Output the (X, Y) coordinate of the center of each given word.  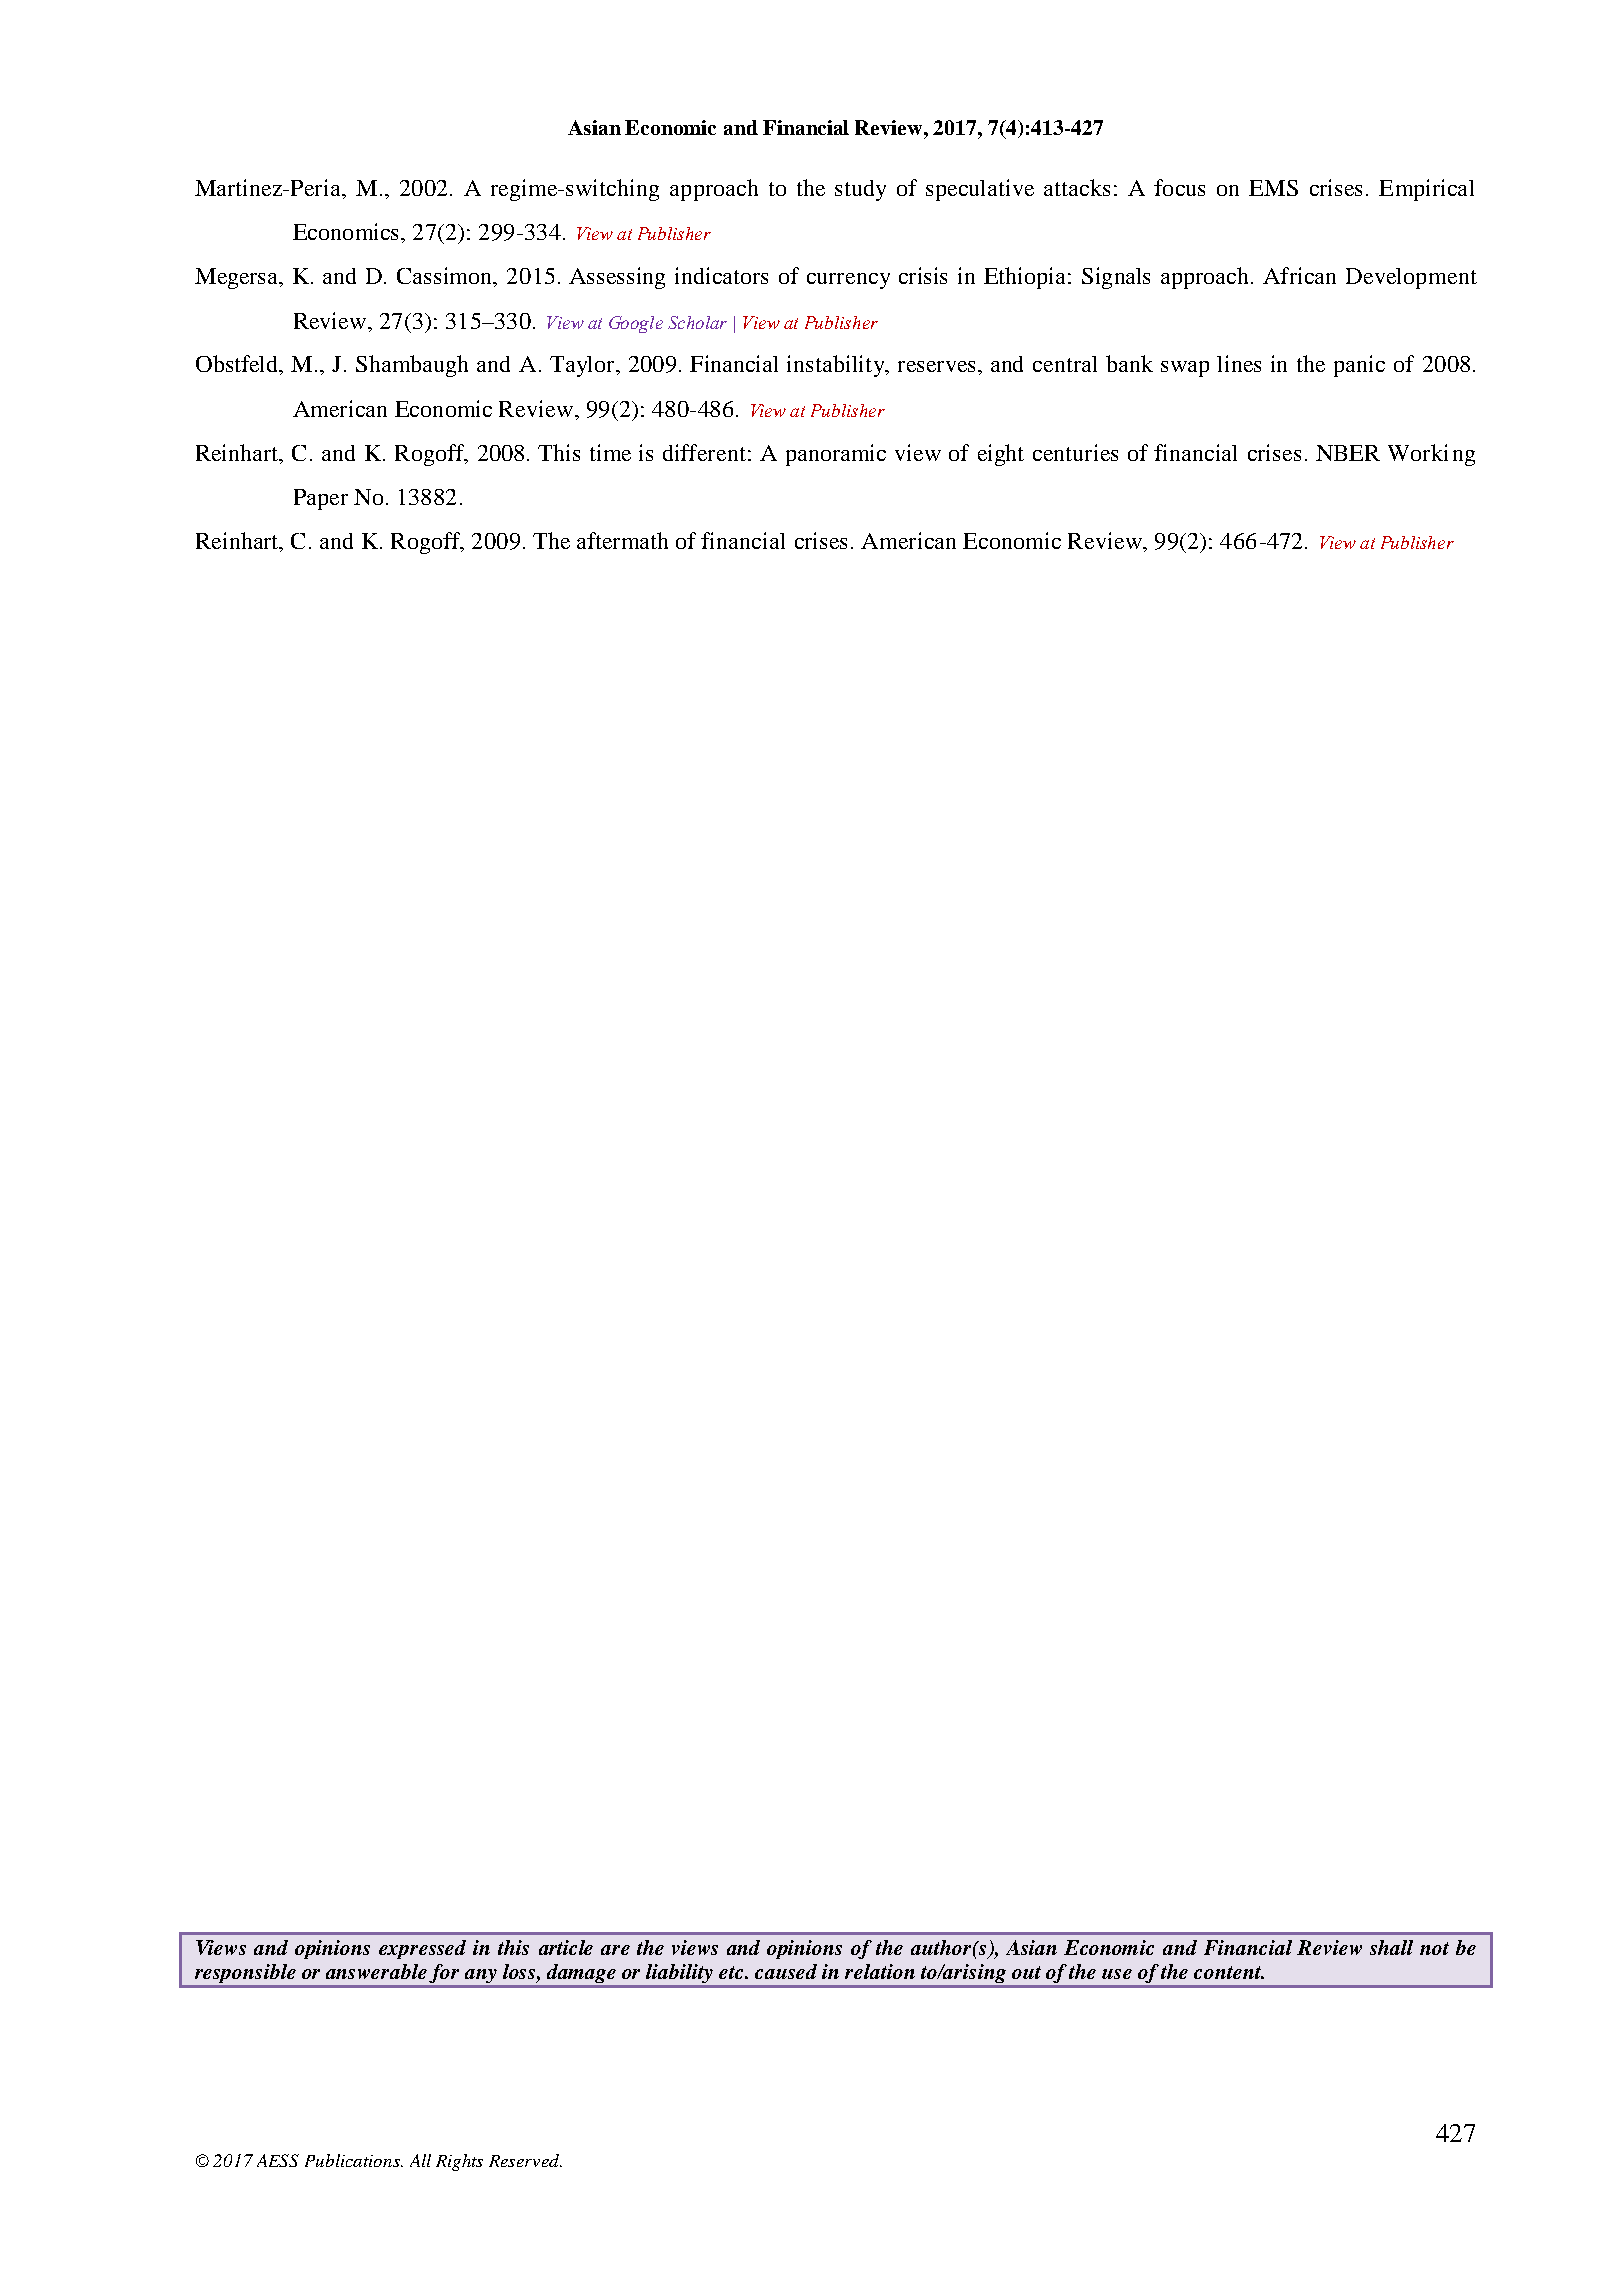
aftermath (622, 540)
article (566, 1947)
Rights (459, 2162)
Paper (321, 499)
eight (1001, 455)
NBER (1348, 453)
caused (786, 1971)
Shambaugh (412, 366)
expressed (422, 1949)
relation (880, 1971)
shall (1391, 1947)
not (1434, 1948)
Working (1431, 455)
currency (848, 281)
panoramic (836, 455)
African (1299, 275)
